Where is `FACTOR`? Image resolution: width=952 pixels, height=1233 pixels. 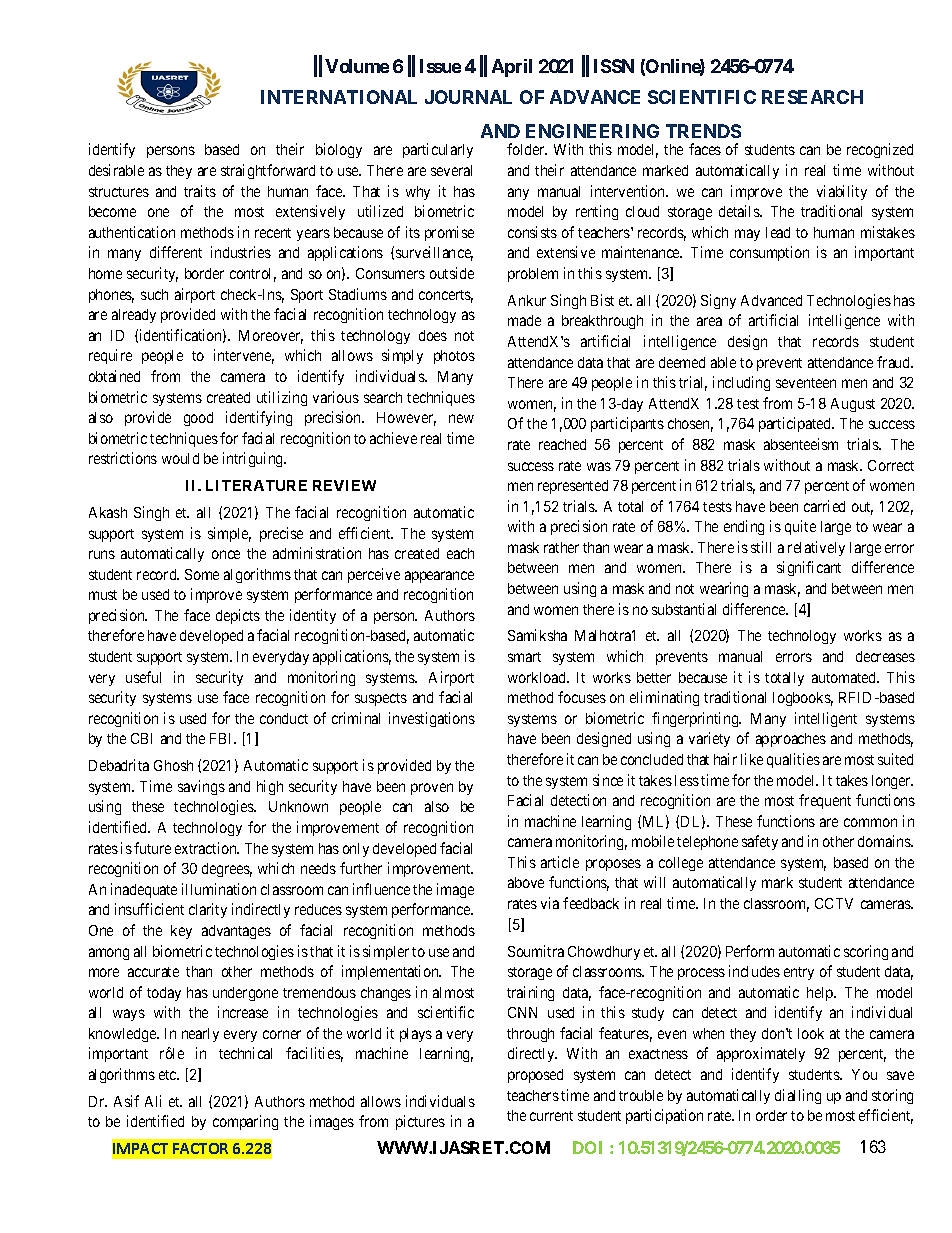
FACTOR is located at coordinates (200, 1148).
